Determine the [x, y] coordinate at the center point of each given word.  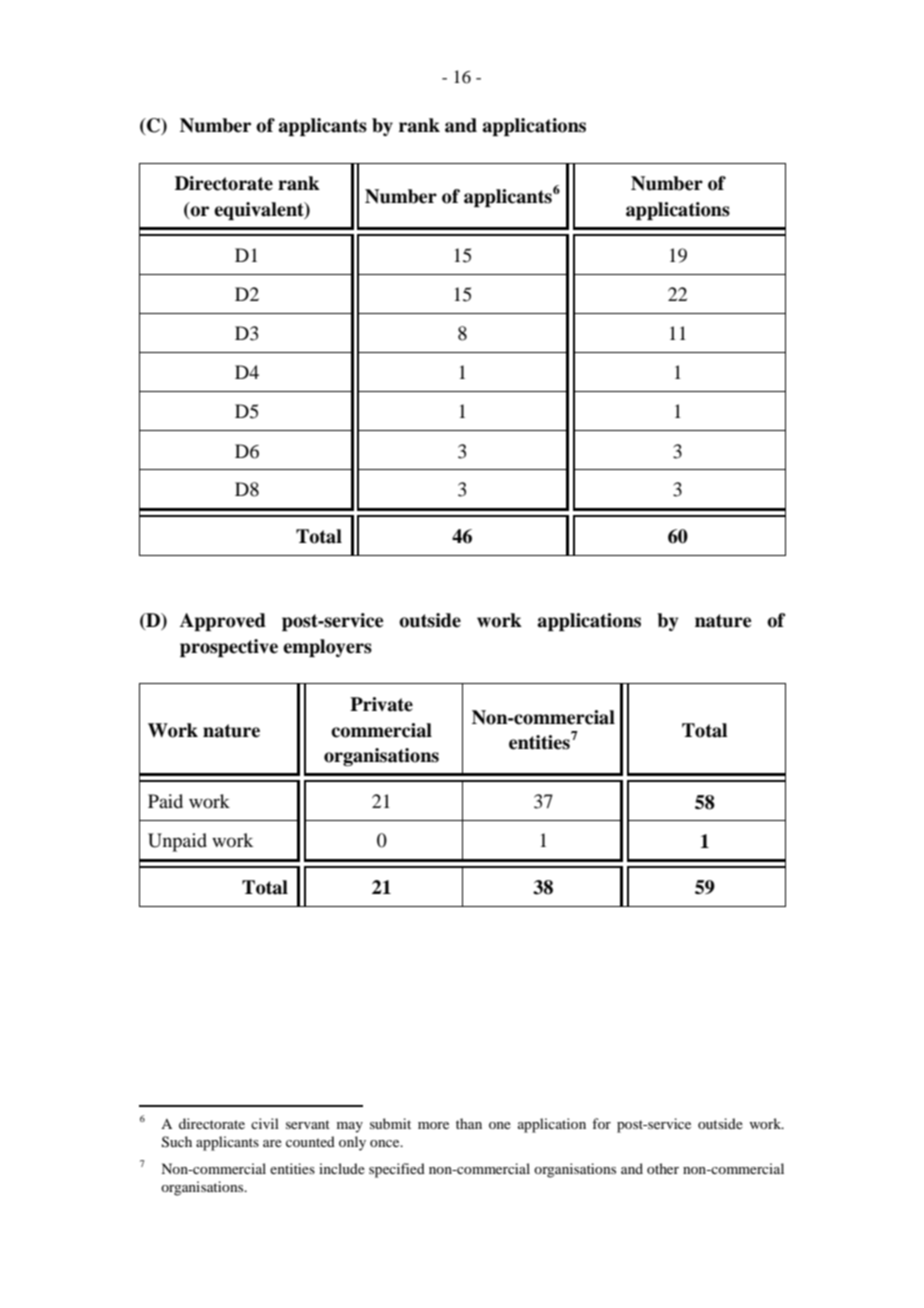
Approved [223, 622]
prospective [229, 648]
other [663, 1168]
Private [381, 704]
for [601, 1123]
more [433, 1125]
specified [397, 1170]
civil [265, 1123]
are [272, 1143]
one [500, 1125]
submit [390, 1123]
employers [327, 648]
